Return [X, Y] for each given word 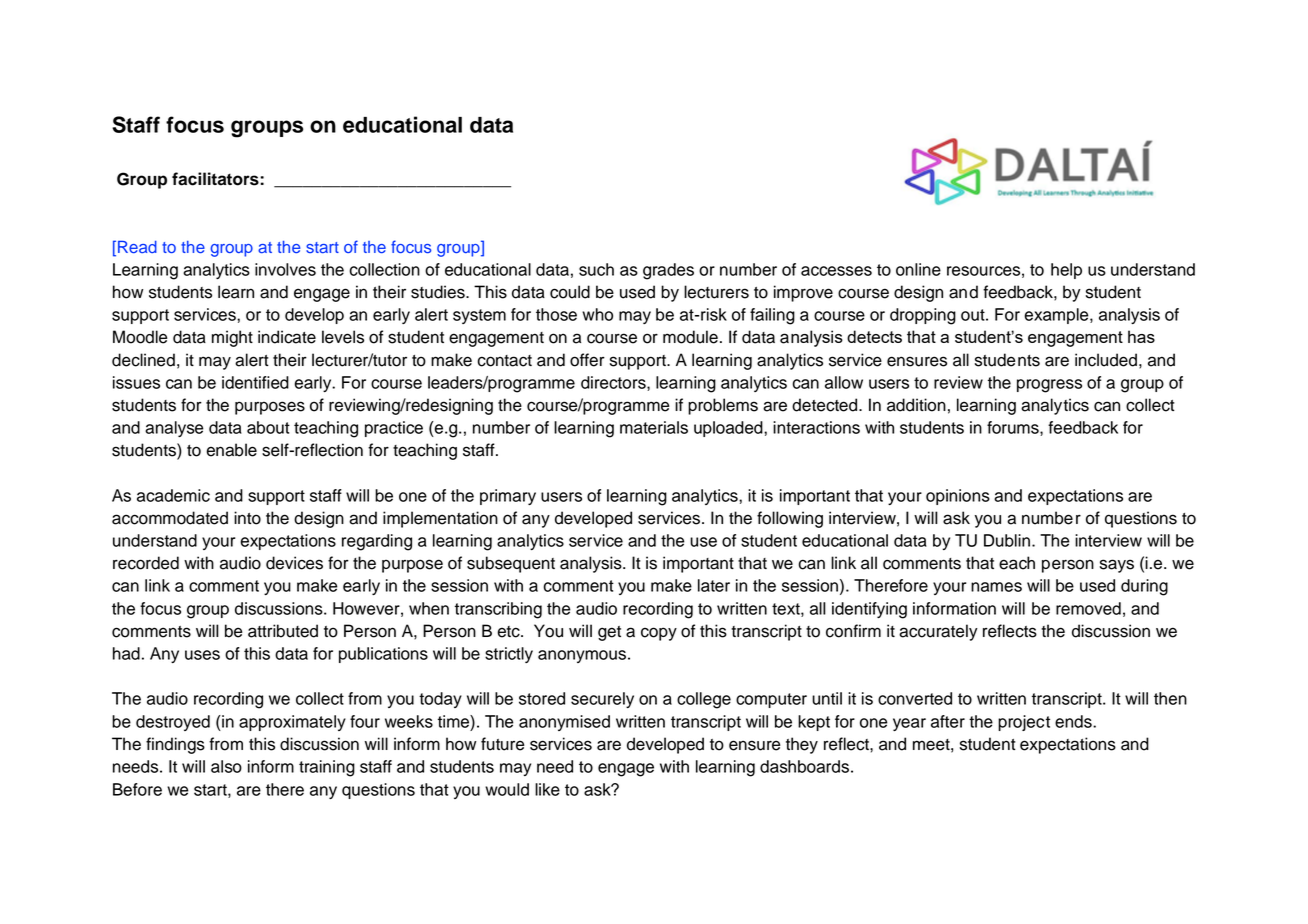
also [226, 766]
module [690, 337]
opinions [958, 497]
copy [659, 634]
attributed [283, 631]
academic [173, 495]
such [596, 269]
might [232, 338]
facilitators [216, 179]
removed [1088, 608]
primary [508, 497]
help [1066, 271]
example [1058, 316]
